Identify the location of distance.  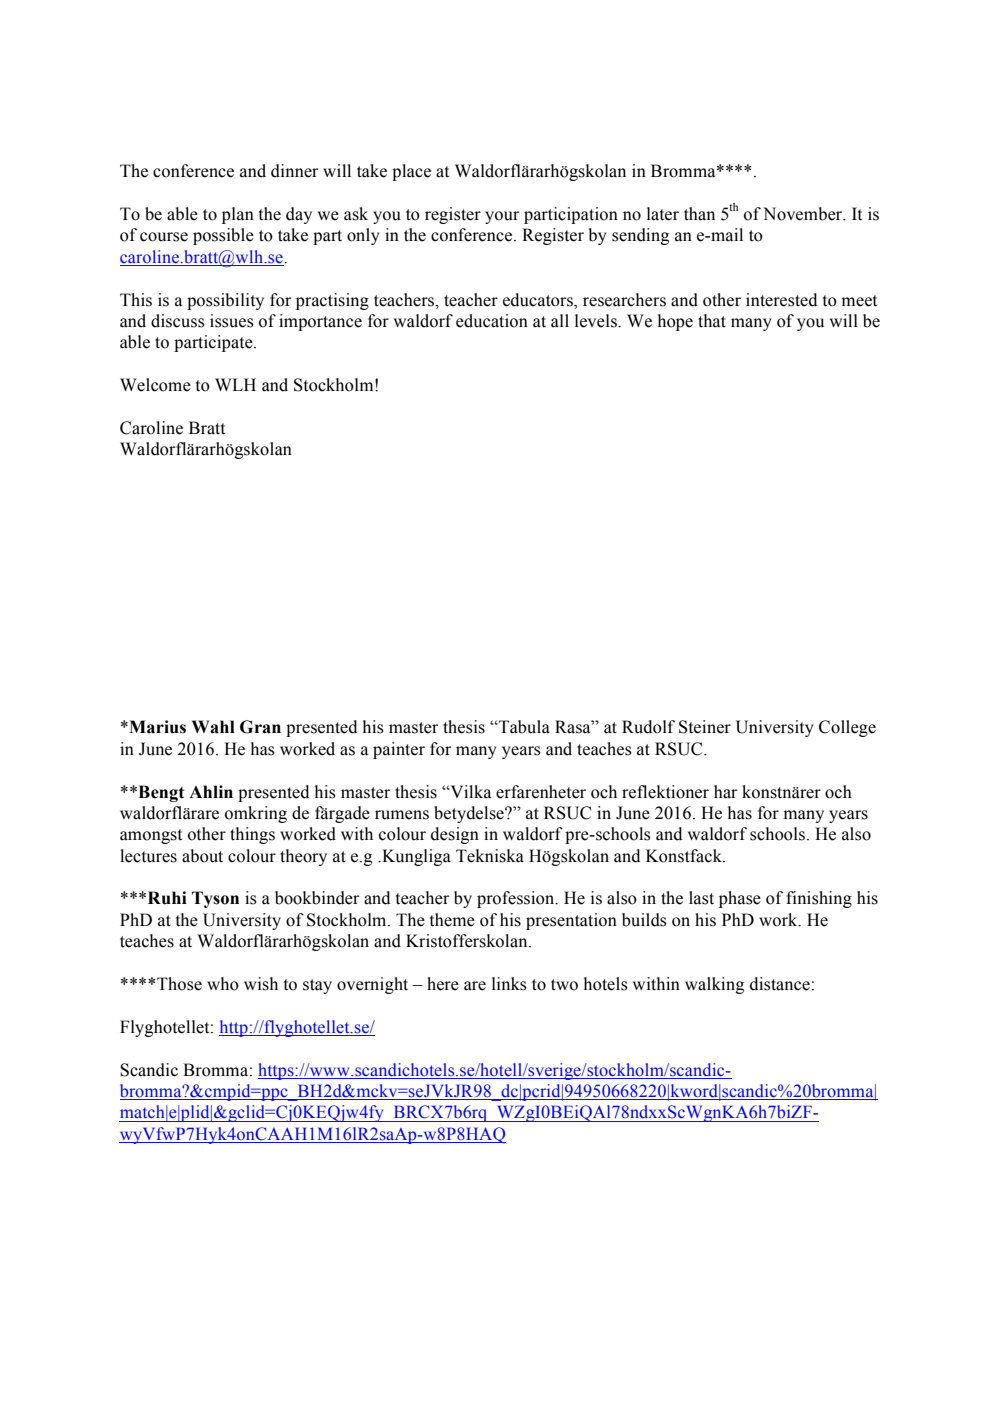
(780, 984).
